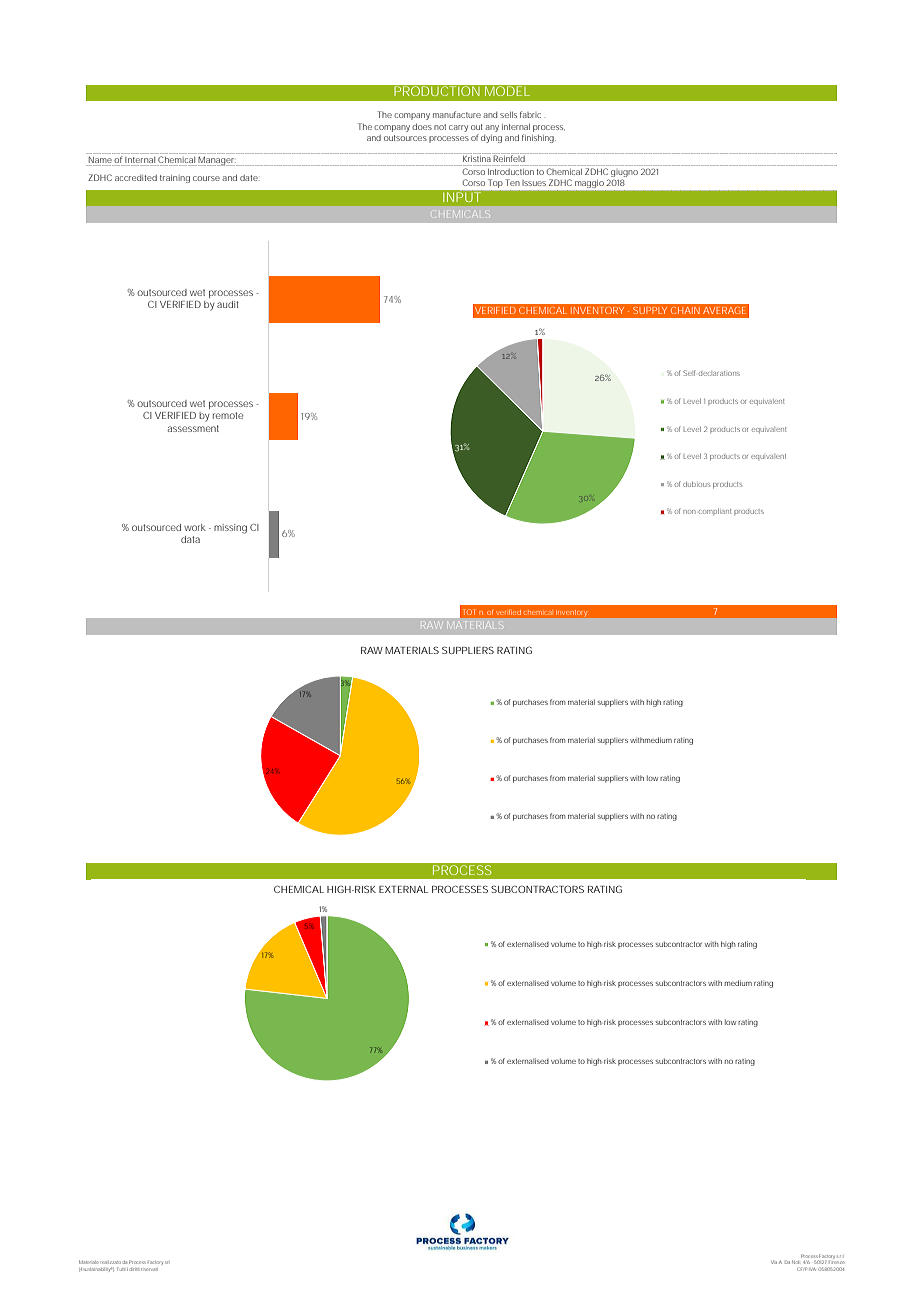  I want to click on work, so click(195, 527).
